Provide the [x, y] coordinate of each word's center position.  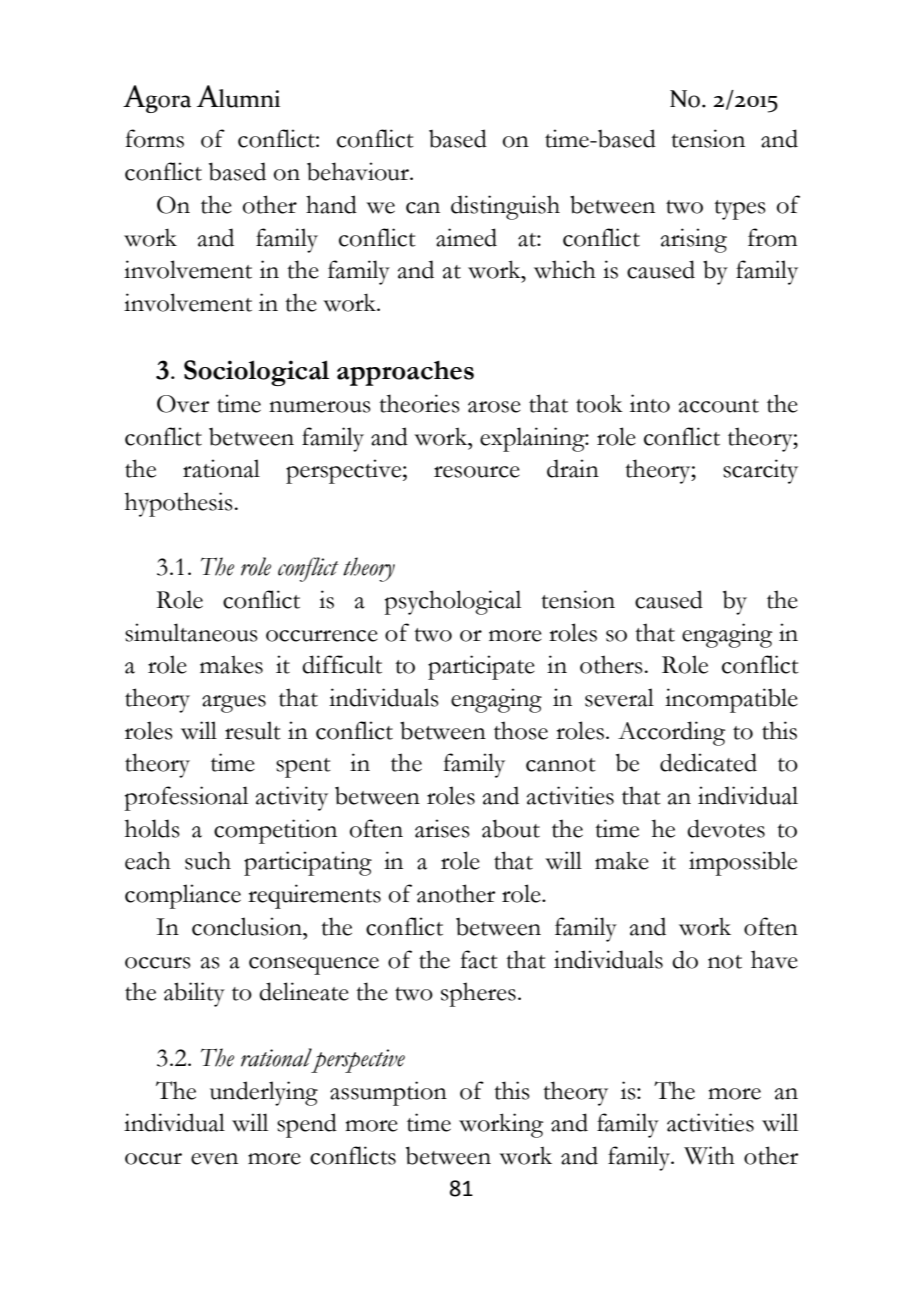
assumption [388, 1093]
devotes [726, 828]
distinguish [505, 207]
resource [477, 472]
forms [154, 138]
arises [442, 828]
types [740, 210]
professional [186, 798]
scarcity [760, 471]
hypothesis [179, 504]
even [214, 1159]
